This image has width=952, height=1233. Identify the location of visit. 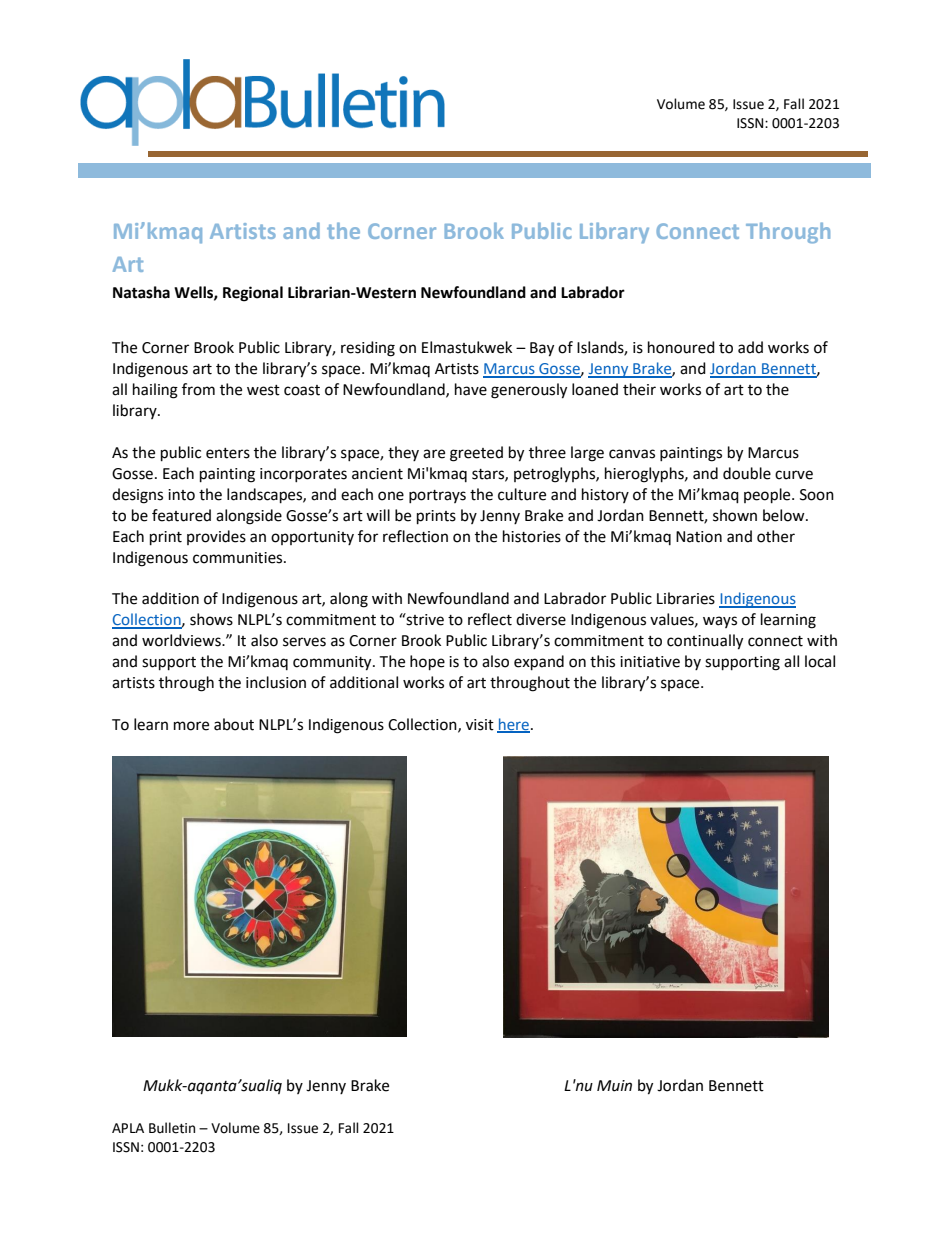
(480, 725).
